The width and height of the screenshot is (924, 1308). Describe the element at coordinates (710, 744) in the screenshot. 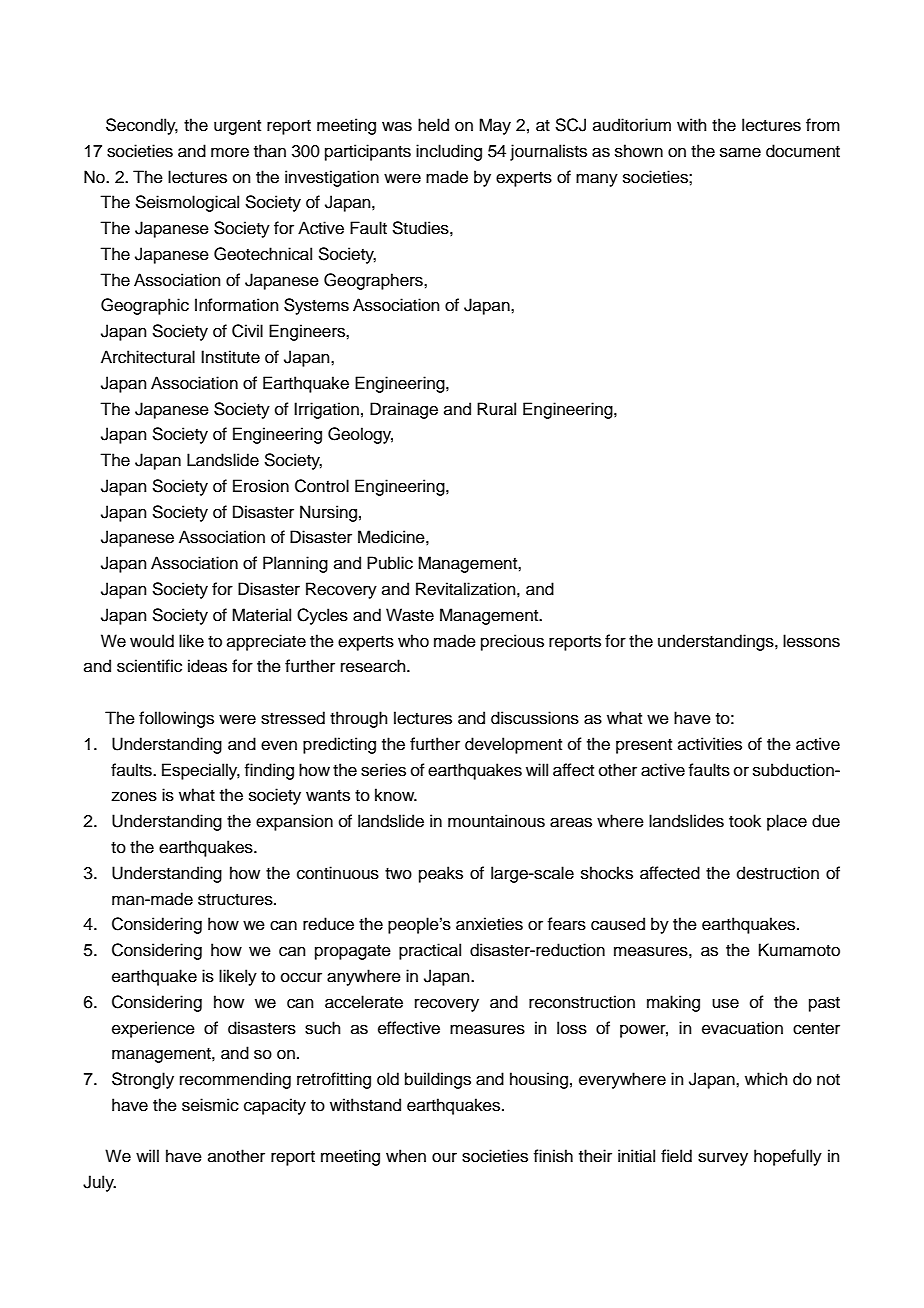

I see `activities` at that location.
